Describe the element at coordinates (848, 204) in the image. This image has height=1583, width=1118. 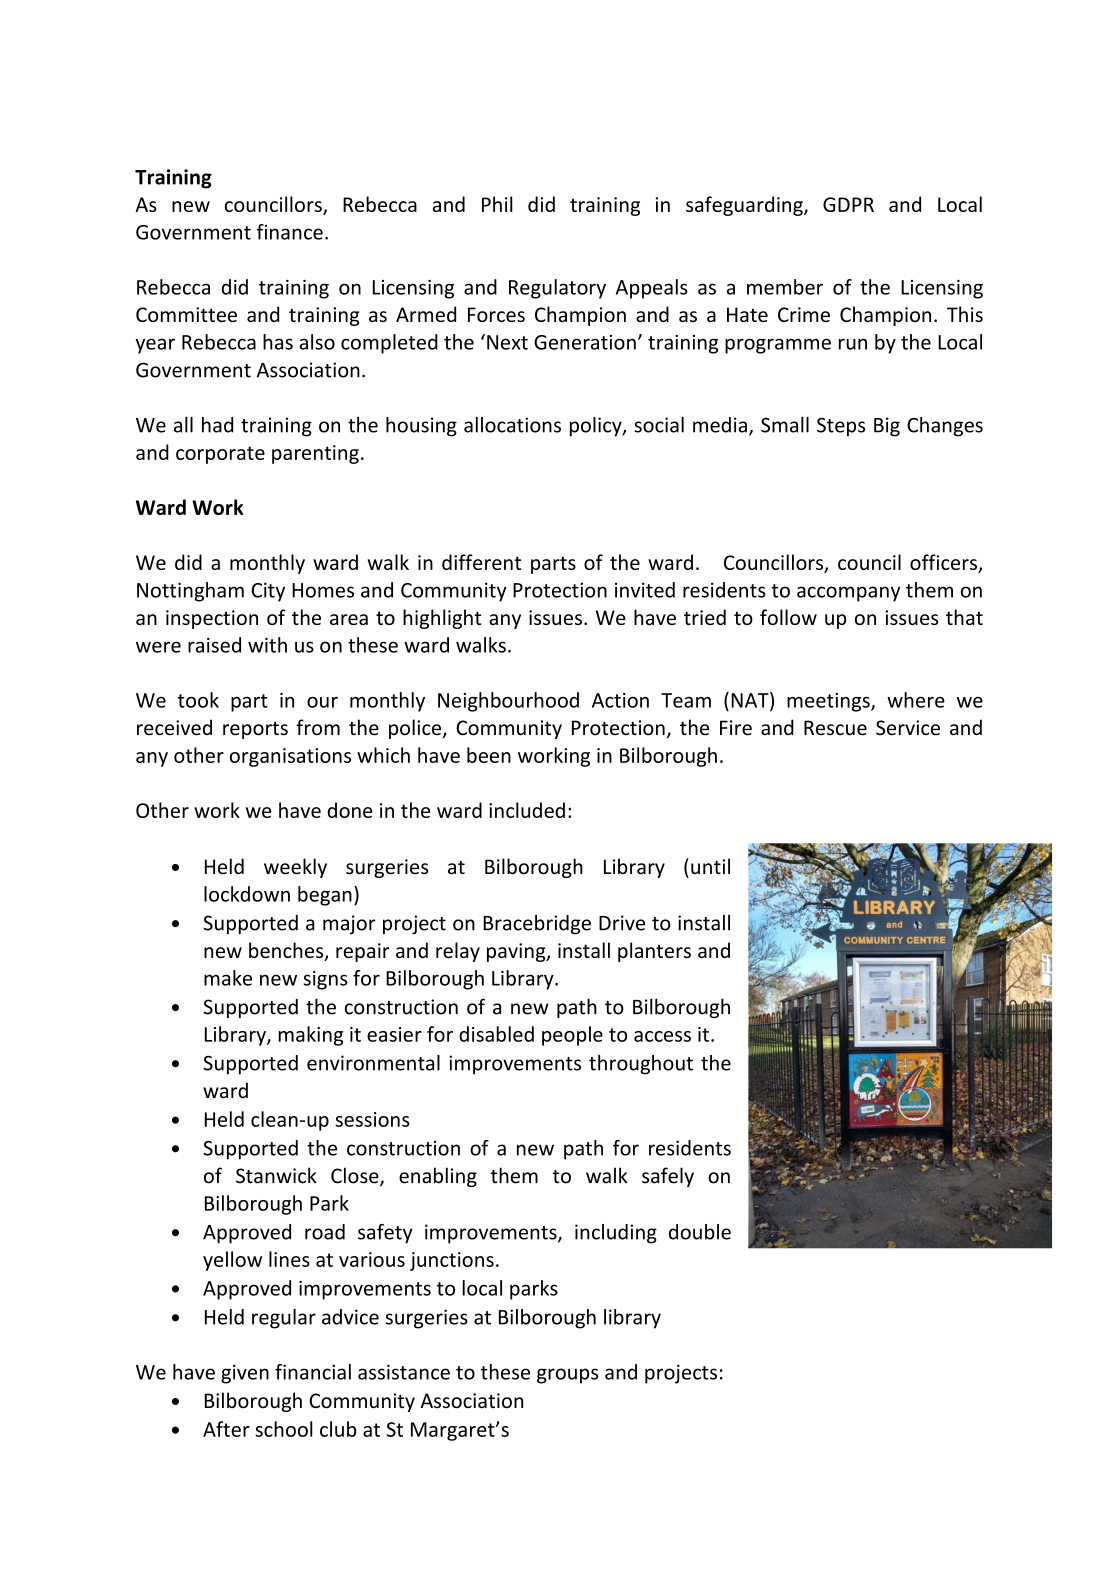
I see `GDPR` at that location.
